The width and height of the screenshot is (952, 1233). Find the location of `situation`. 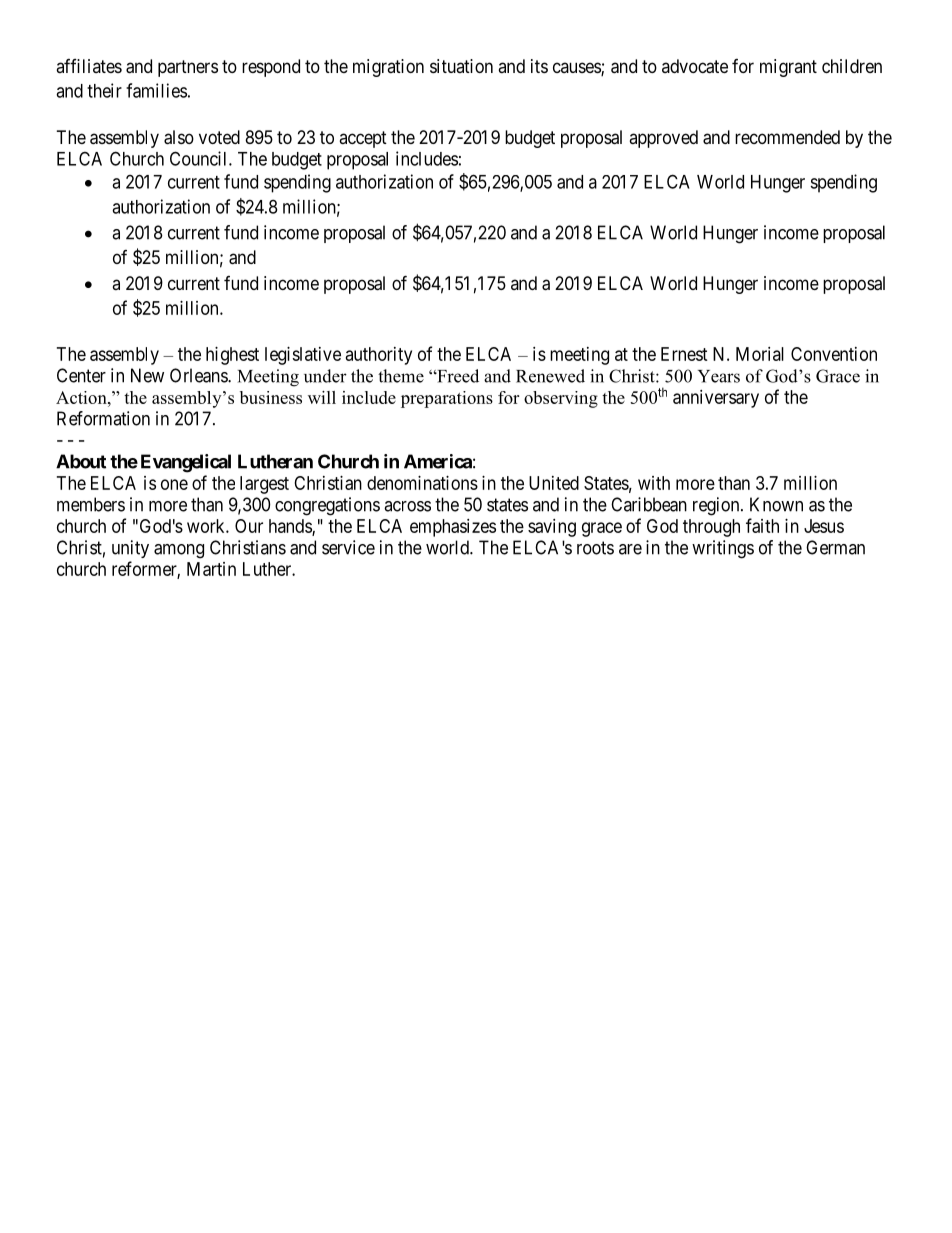

situation is located at coordinates (461, 66).
